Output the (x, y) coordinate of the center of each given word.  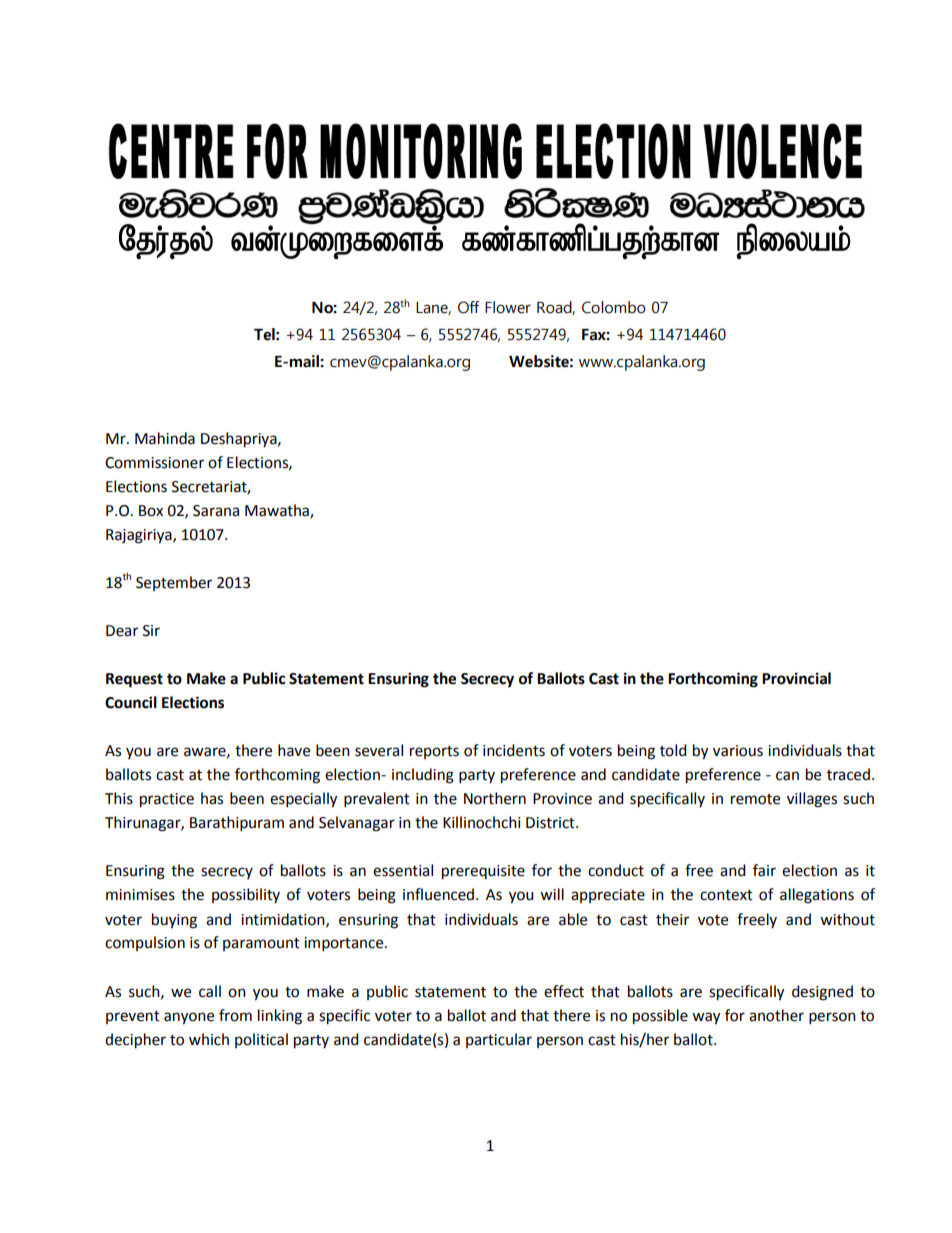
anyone (189, 1018)
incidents (514, 750)
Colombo (614, 307)
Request (134, 680)
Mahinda (165, 438)
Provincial (796, 678)
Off (468, 307)
